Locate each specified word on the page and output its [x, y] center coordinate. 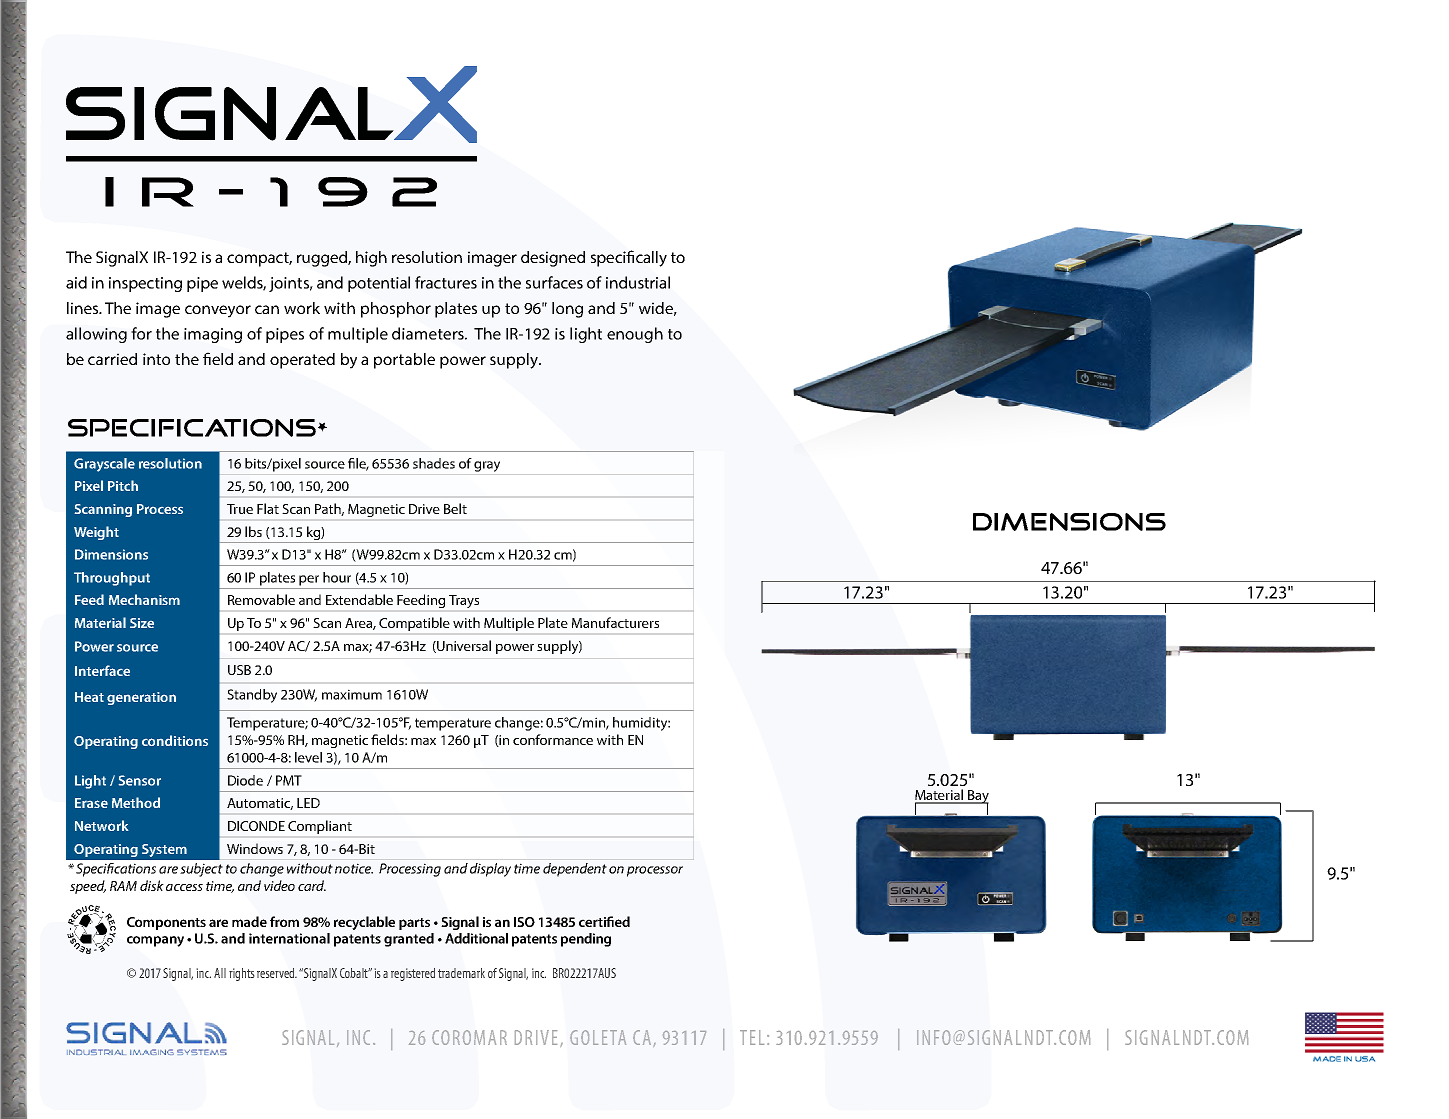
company [155, 941]
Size [142, 623]
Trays [464, 601]
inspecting [145, 284]
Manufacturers [615, 622]
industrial [638, 282]
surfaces [554, 282]
